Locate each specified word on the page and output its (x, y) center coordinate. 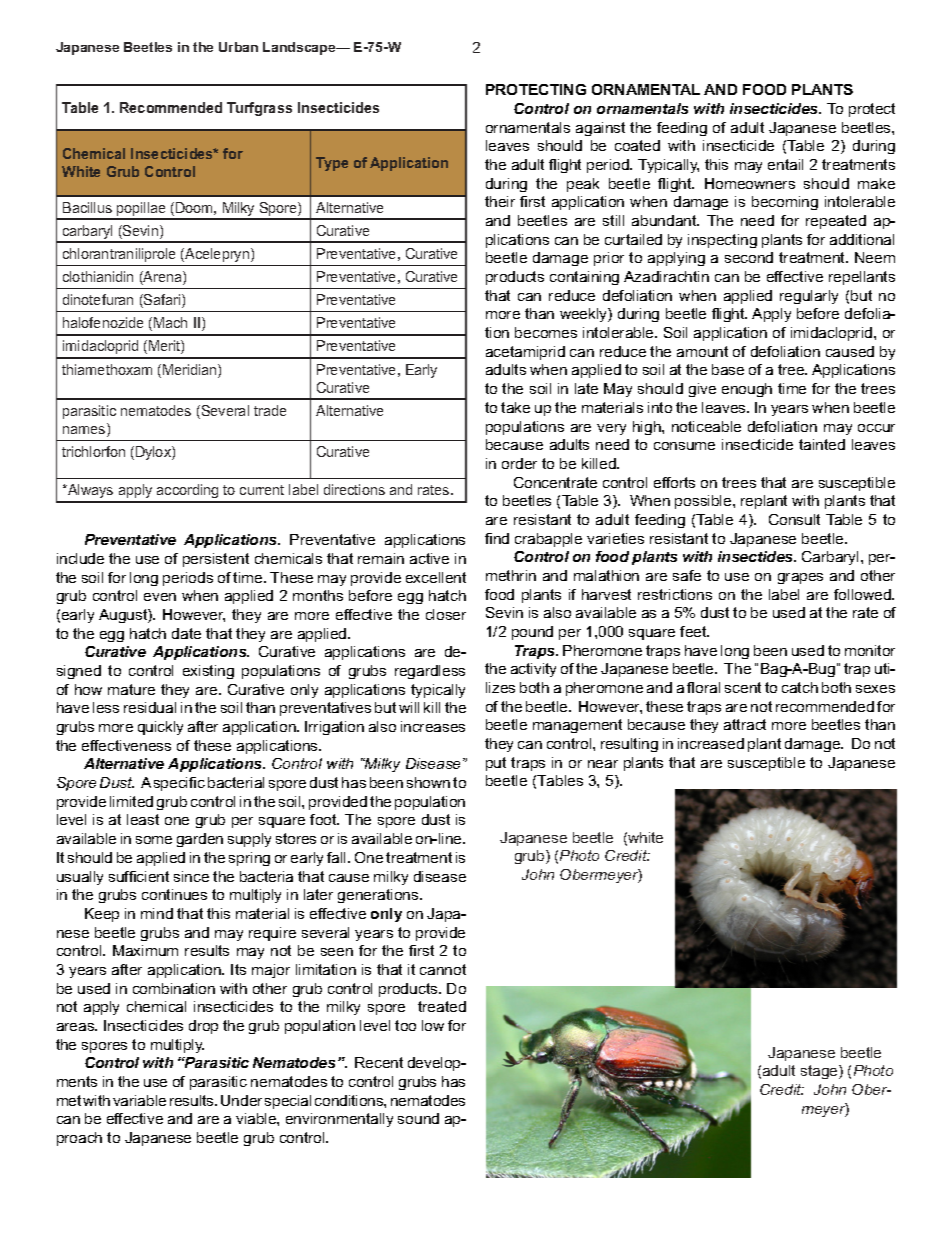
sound (418, 1118)
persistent (216, 560)
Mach (170, 322)
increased (711, 743)
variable (139, 1100)
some (154, 840)
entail (785, 164)
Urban (238, 47)
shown (428, 782)
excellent (436, 577)
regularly (809, 297)
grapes (800, 578)
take (515, 407)
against (600, 129)
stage (820, 1072)
